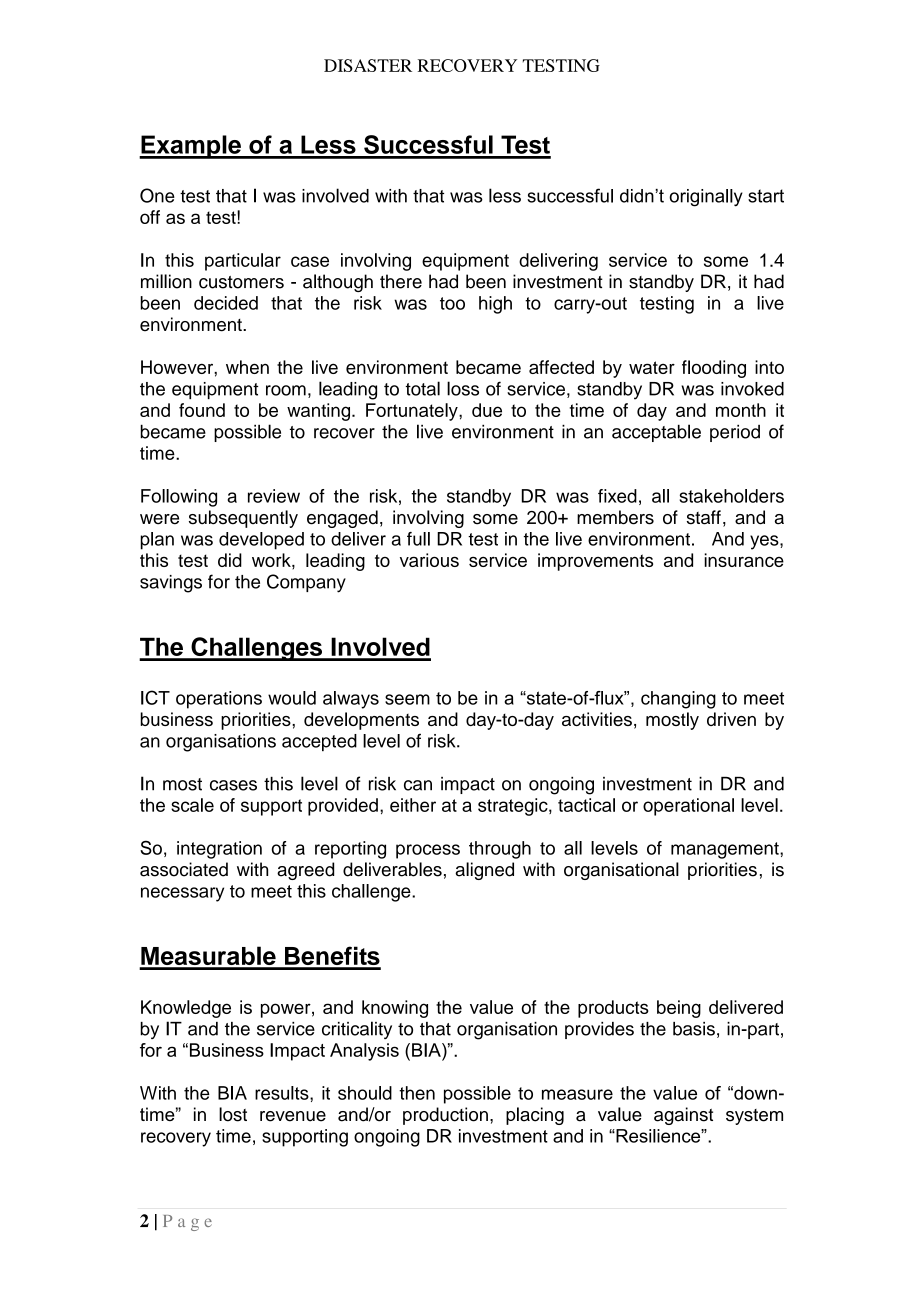 The height and width of the screenshot is (1308, 924). Describe the element at coordinates (202, 410) in the screenshot. I see `found` at that location.
